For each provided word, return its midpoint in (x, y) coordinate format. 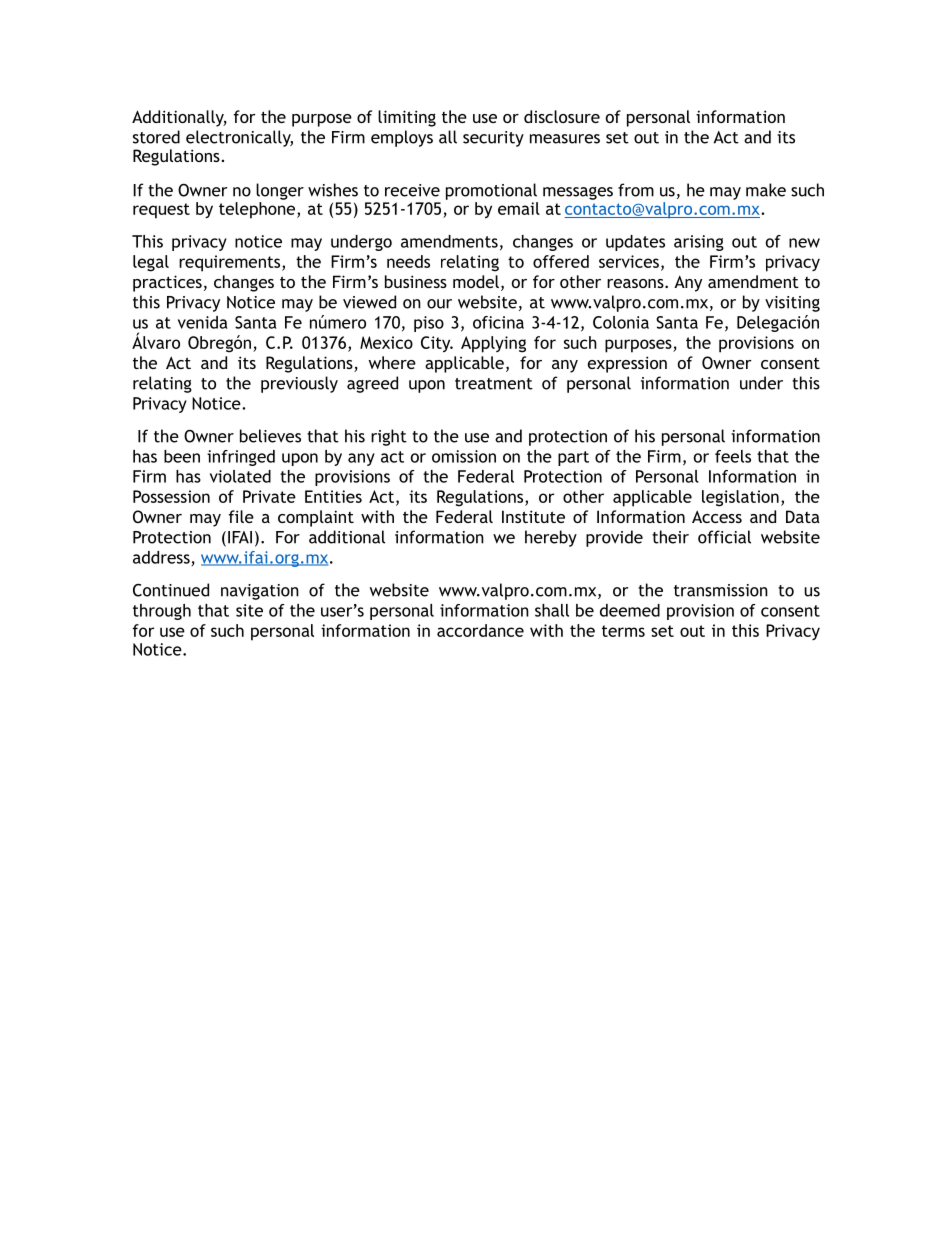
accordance (480, 630)
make (766, 190)
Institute (533, 516)
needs (408, 261)
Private (269, 496)
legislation (740, 498)
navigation (260, 592)
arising (699, 243)
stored (156, 137)
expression (627, 364)
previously (299, 384)
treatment (494, 384)
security (493, 139)
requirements (231, 263)
